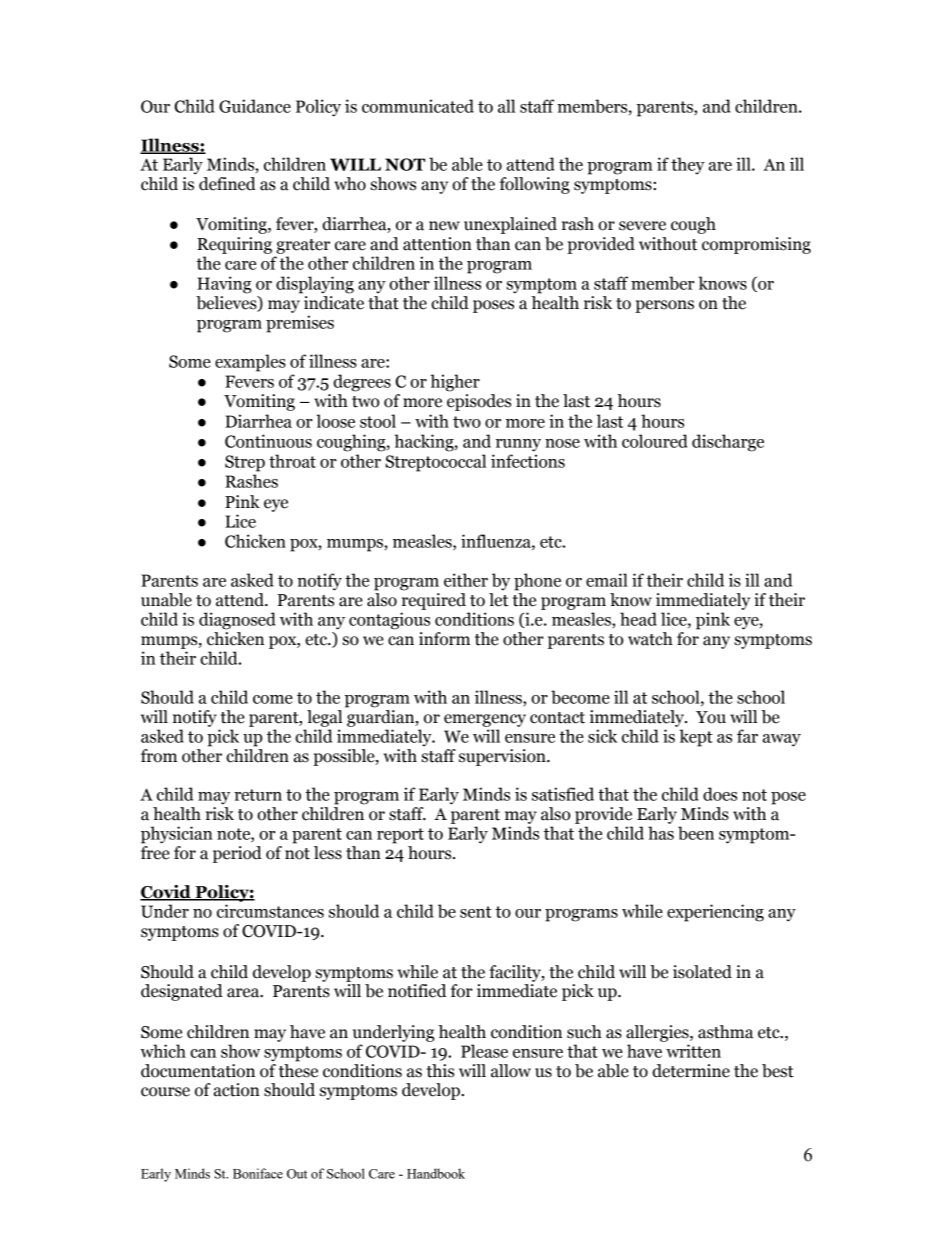 The image size is (952, 1233). I want to click on determine, so click(691, 1071).
